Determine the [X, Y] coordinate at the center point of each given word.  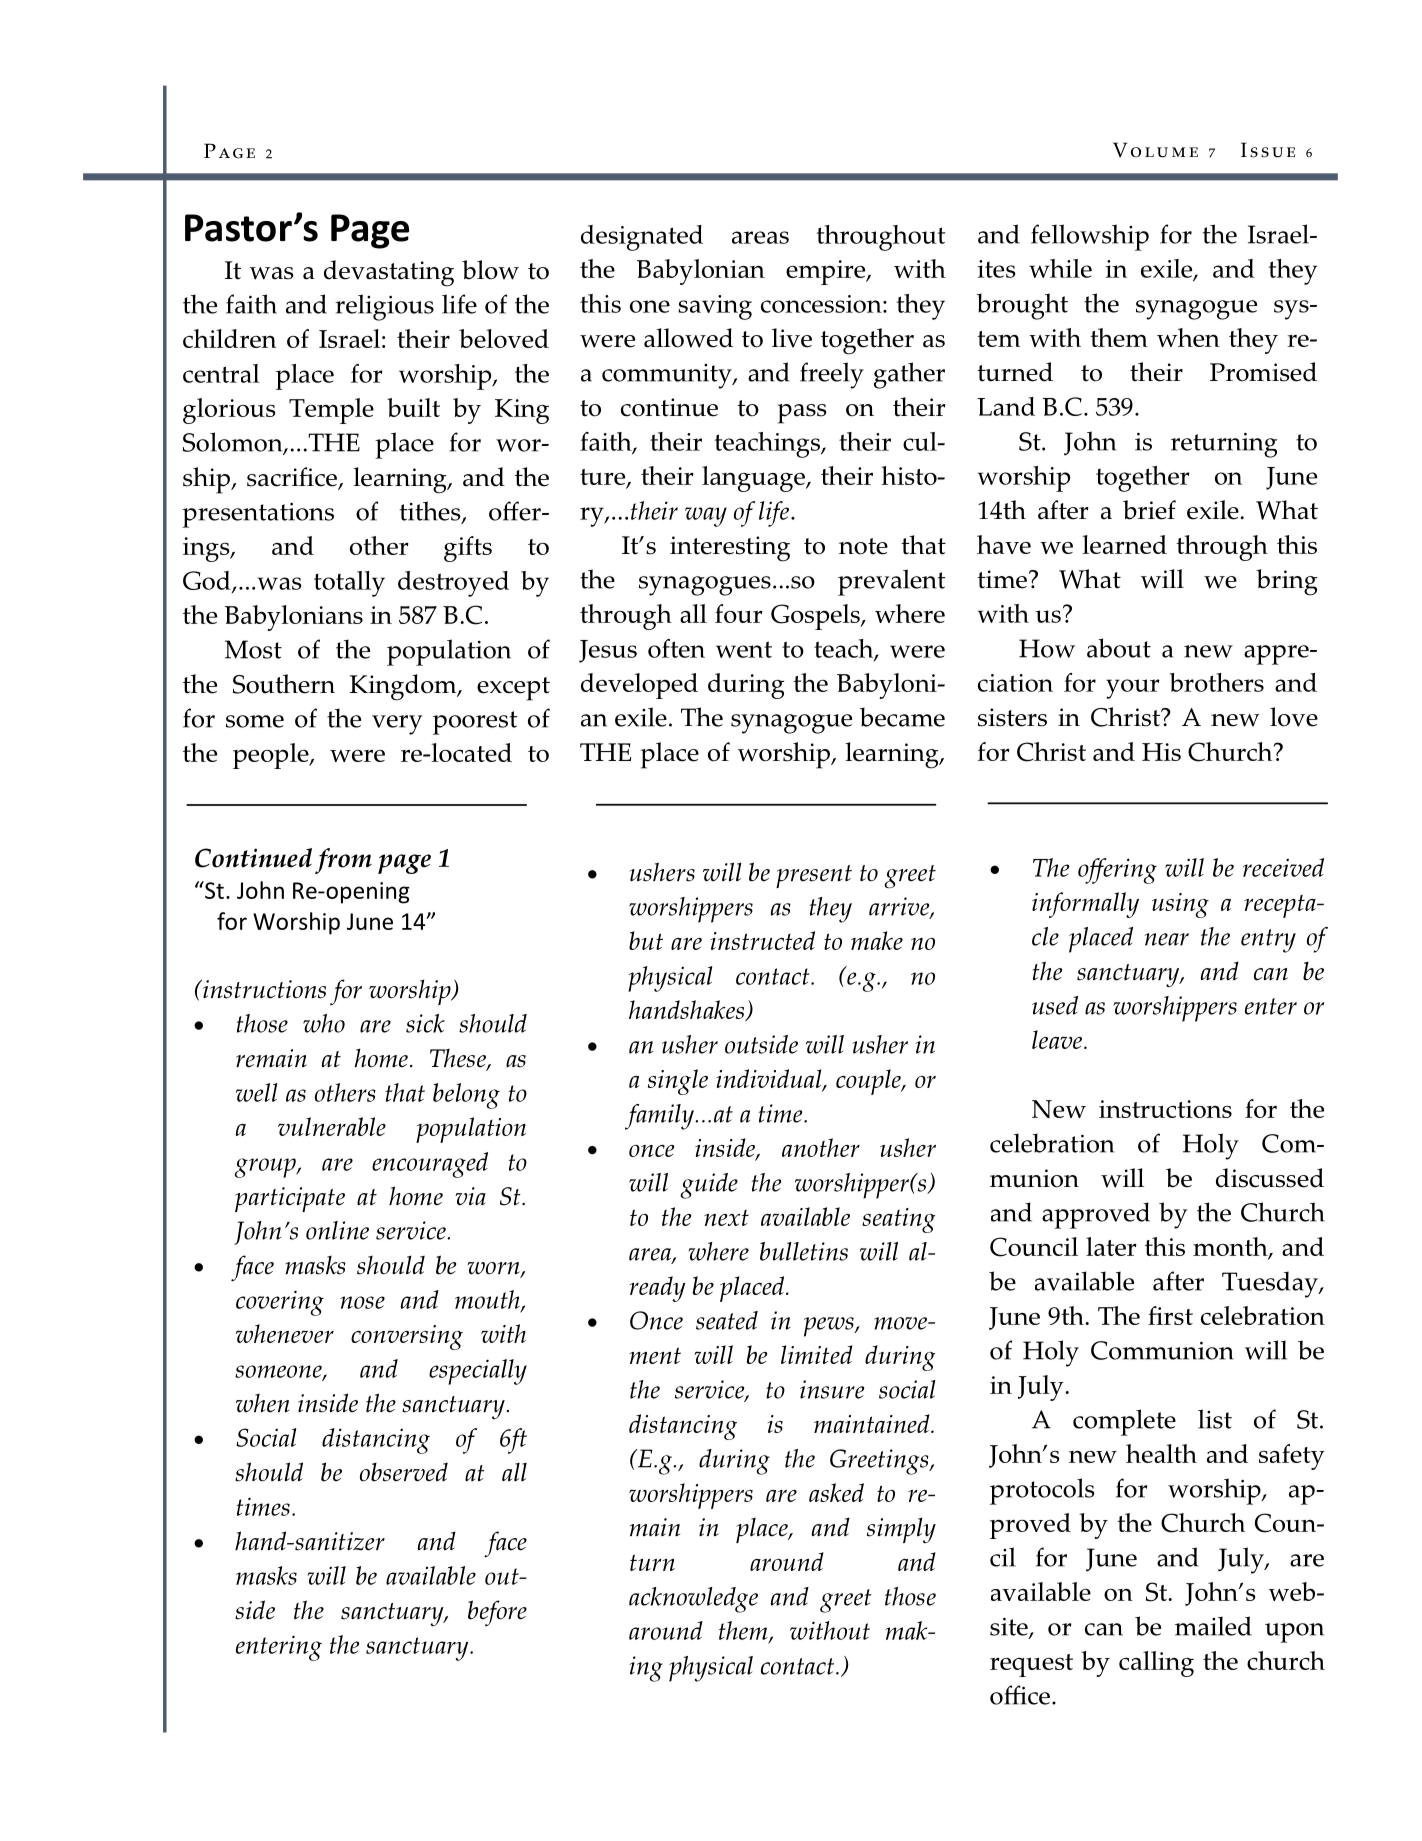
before [497, 1613]
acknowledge [693, 1600]
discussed [1270, 1178]
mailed [1213, 1626]
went [744, 649]
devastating [389, 273]
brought [1022, 306]
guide [709, 1186]
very [397, 725]
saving [715, 307]
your [1133, 689]
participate [290, 1199]
